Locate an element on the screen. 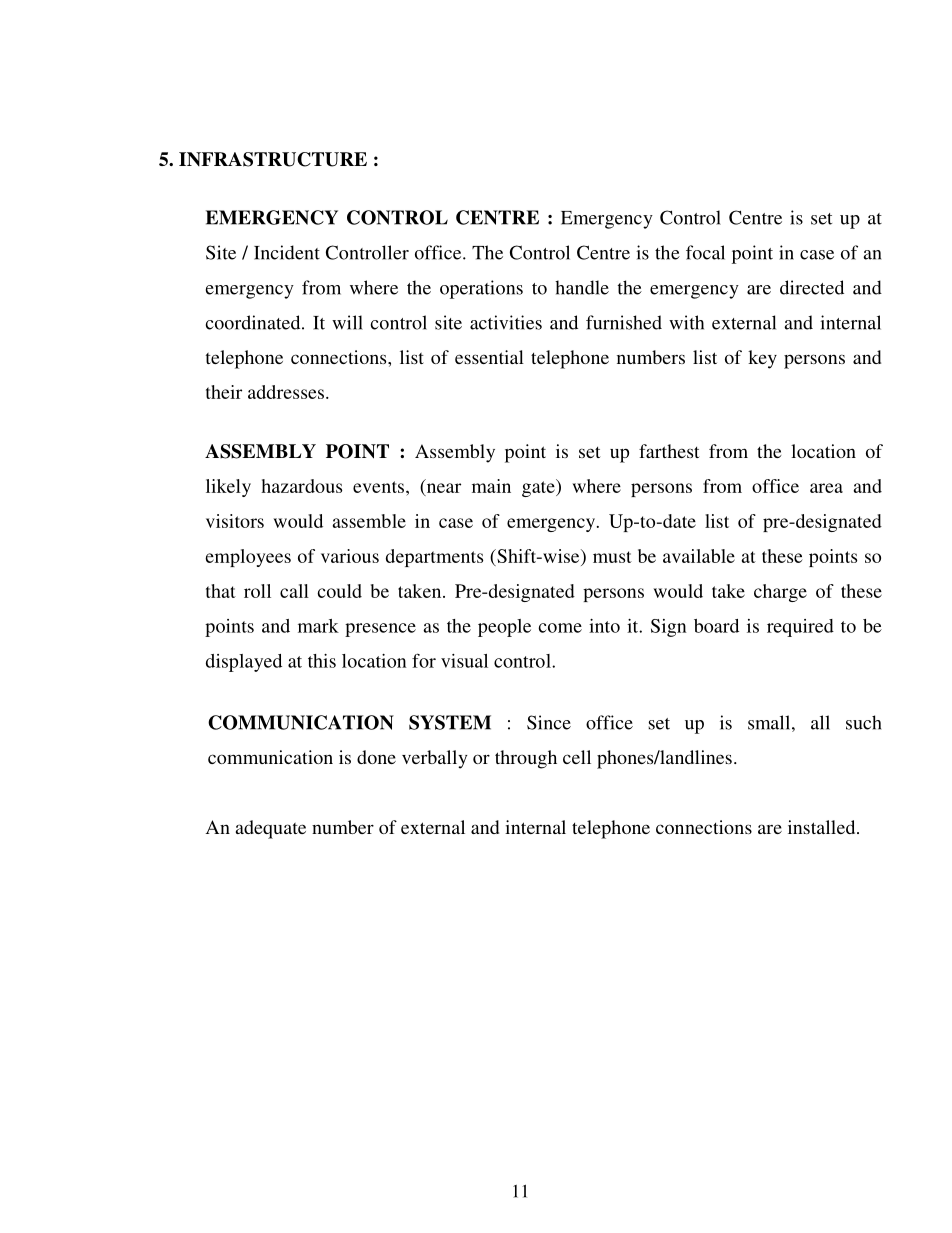 This screenshot has height=1233, width=952. focal is located at coordinates (705, 252).
